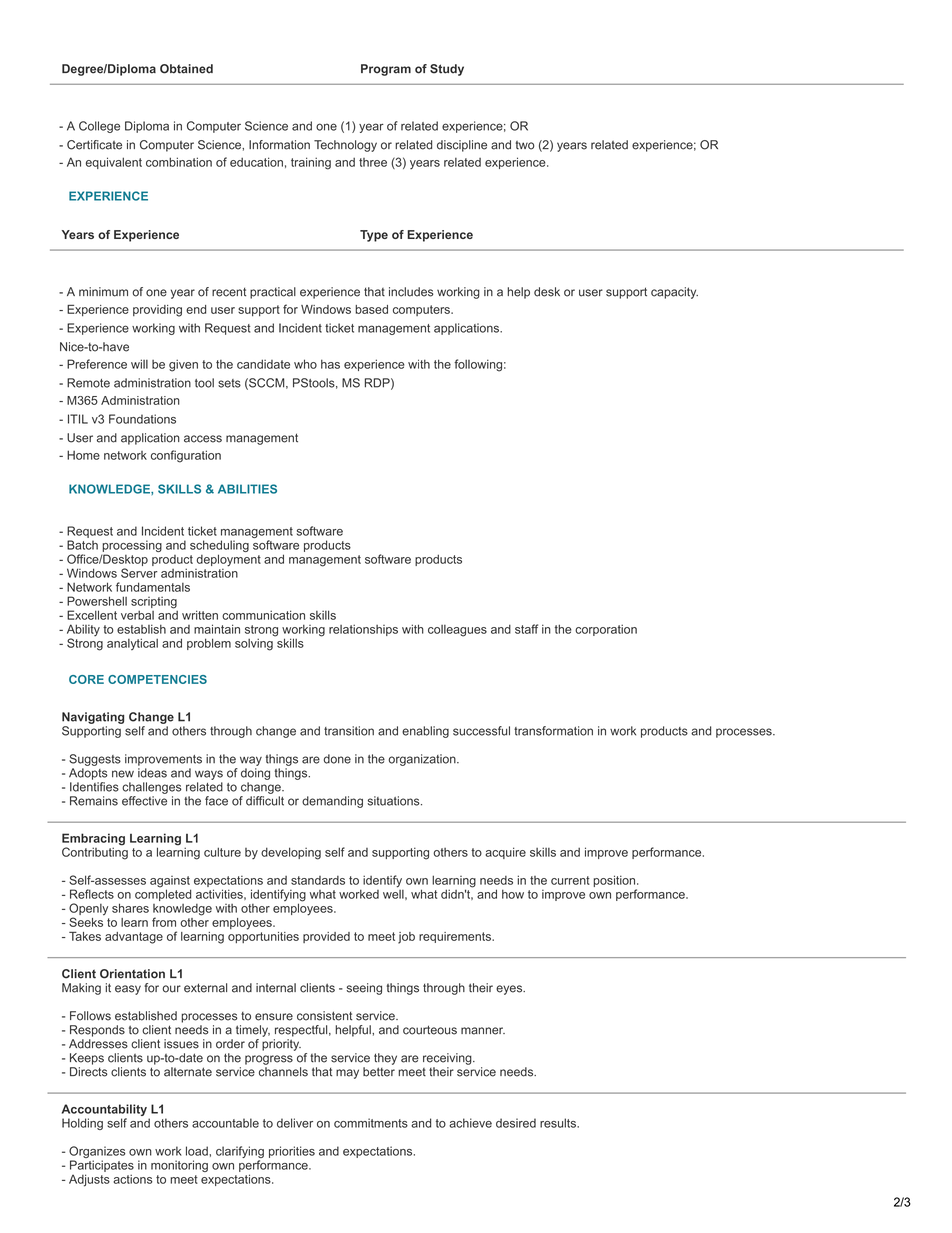 This screenshot has width=952, height=1233. What do you see at coordinates (559, 1123) in the screenshot?
I see `results` at bounding box center [559, 1123].
